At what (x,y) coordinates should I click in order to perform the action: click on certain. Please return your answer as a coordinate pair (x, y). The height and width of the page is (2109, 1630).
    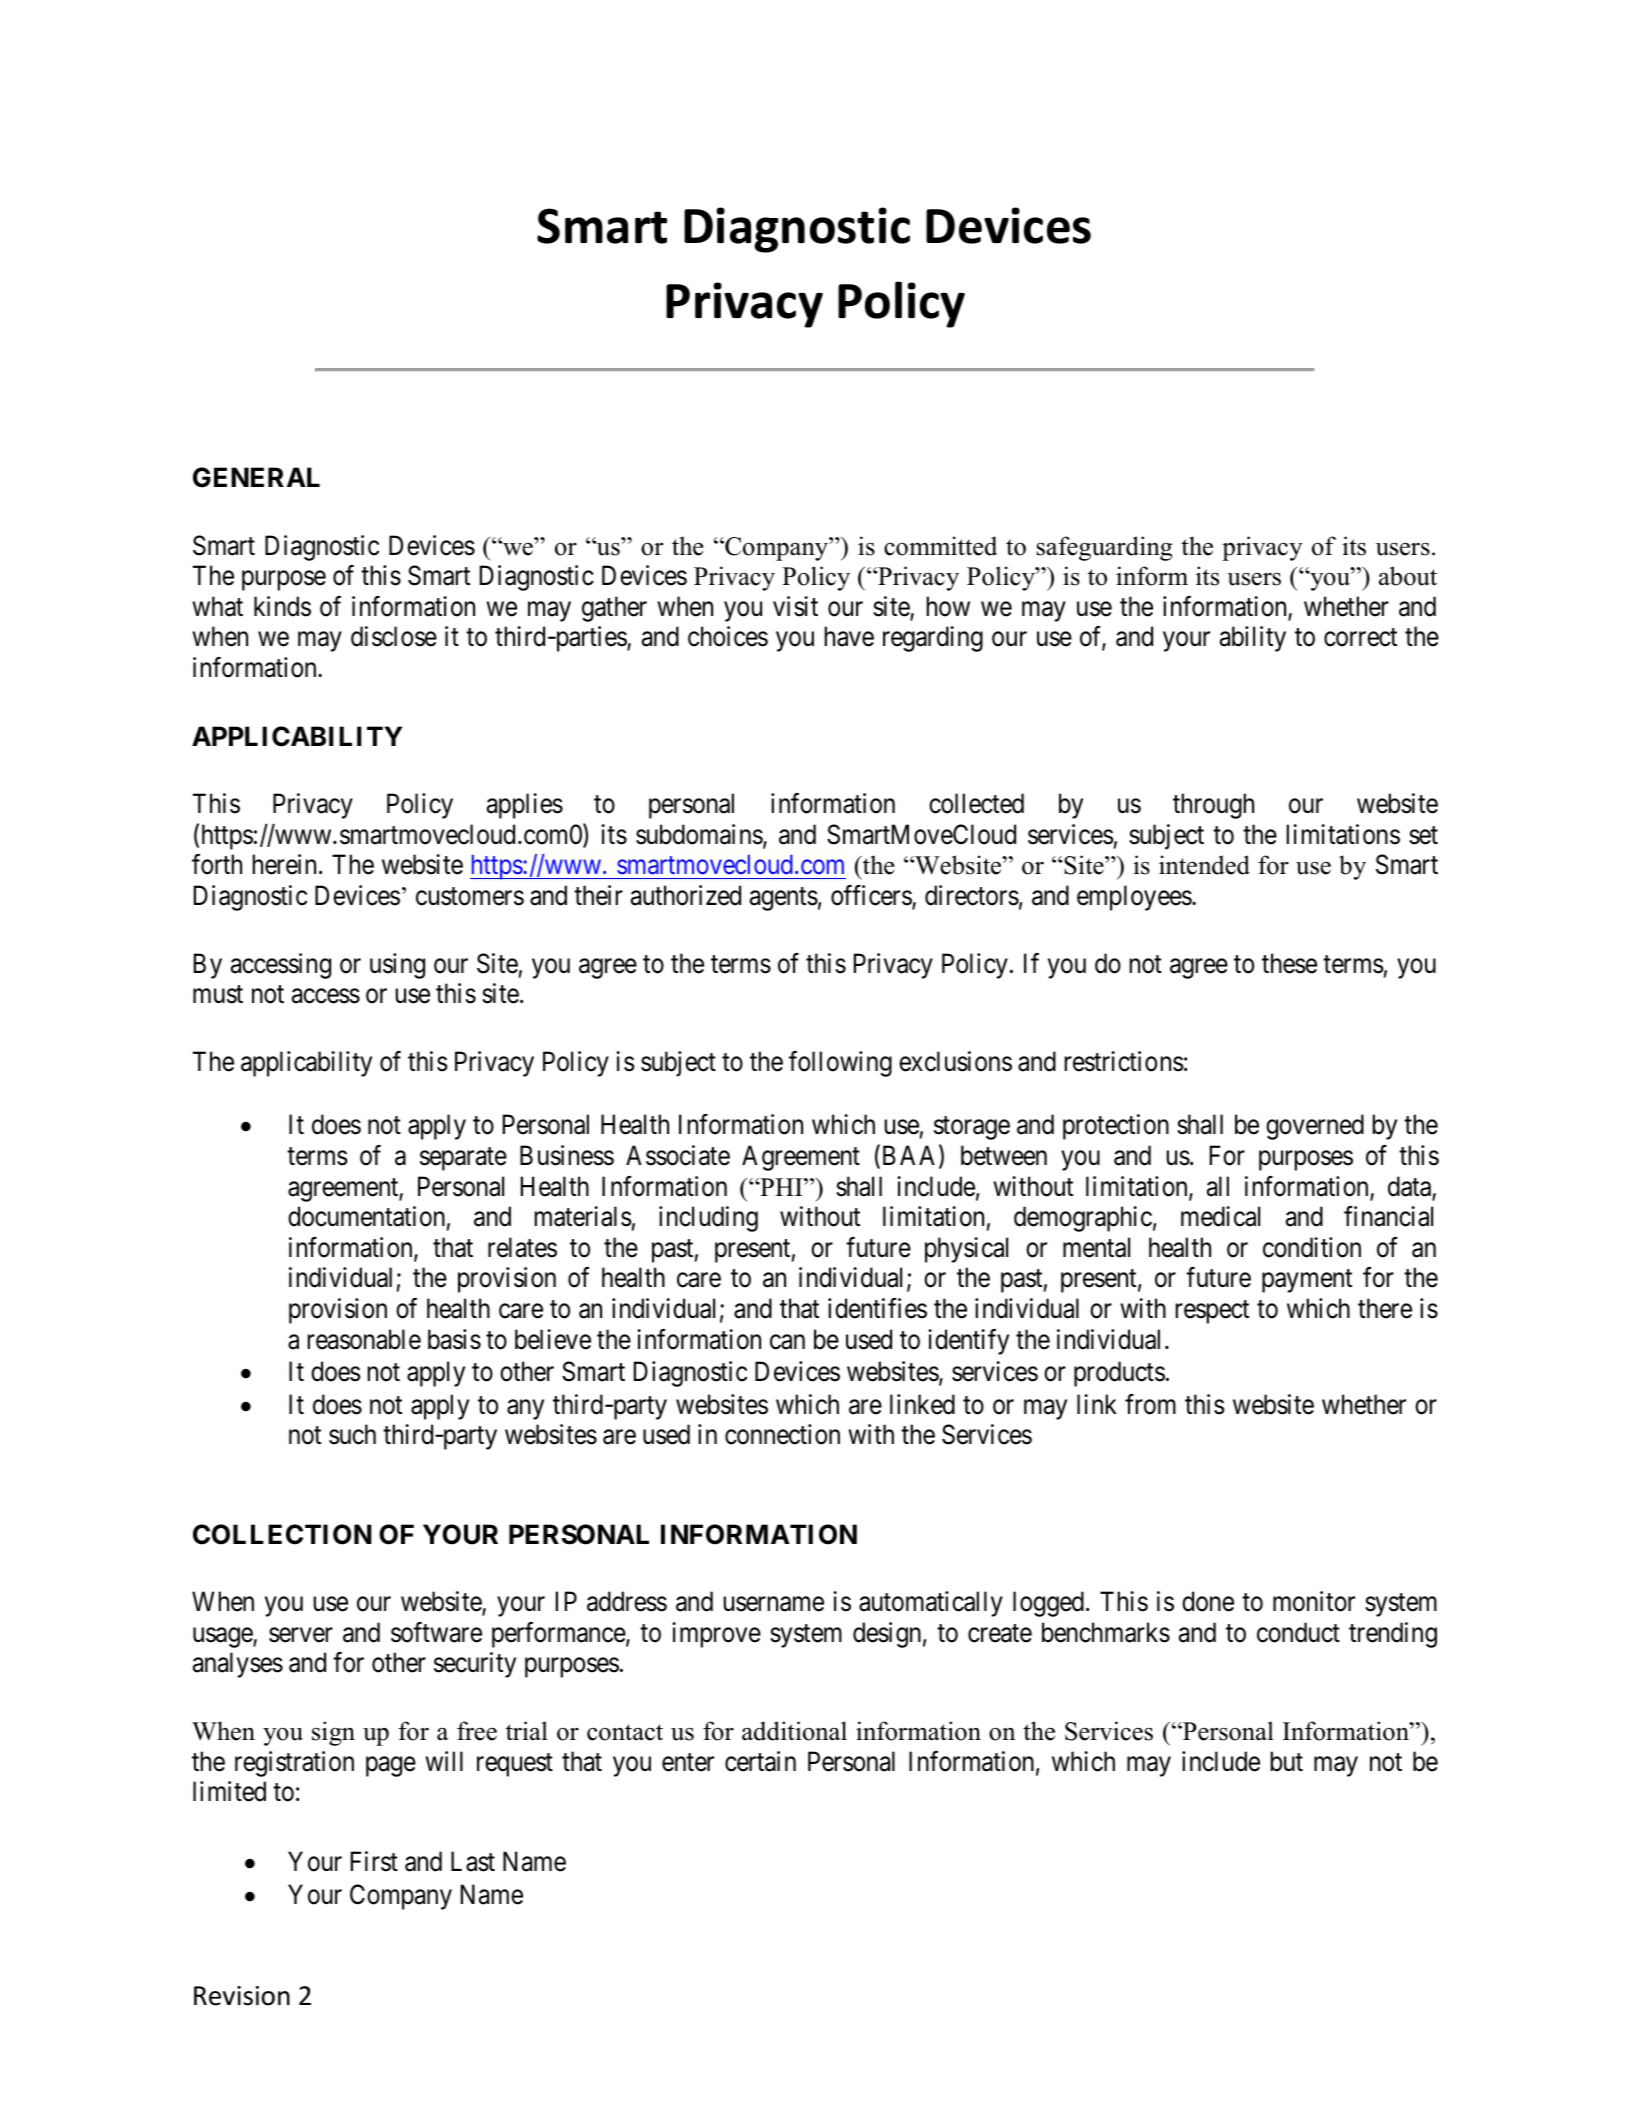
    Looking at the image, I should click on (760, 1761).
